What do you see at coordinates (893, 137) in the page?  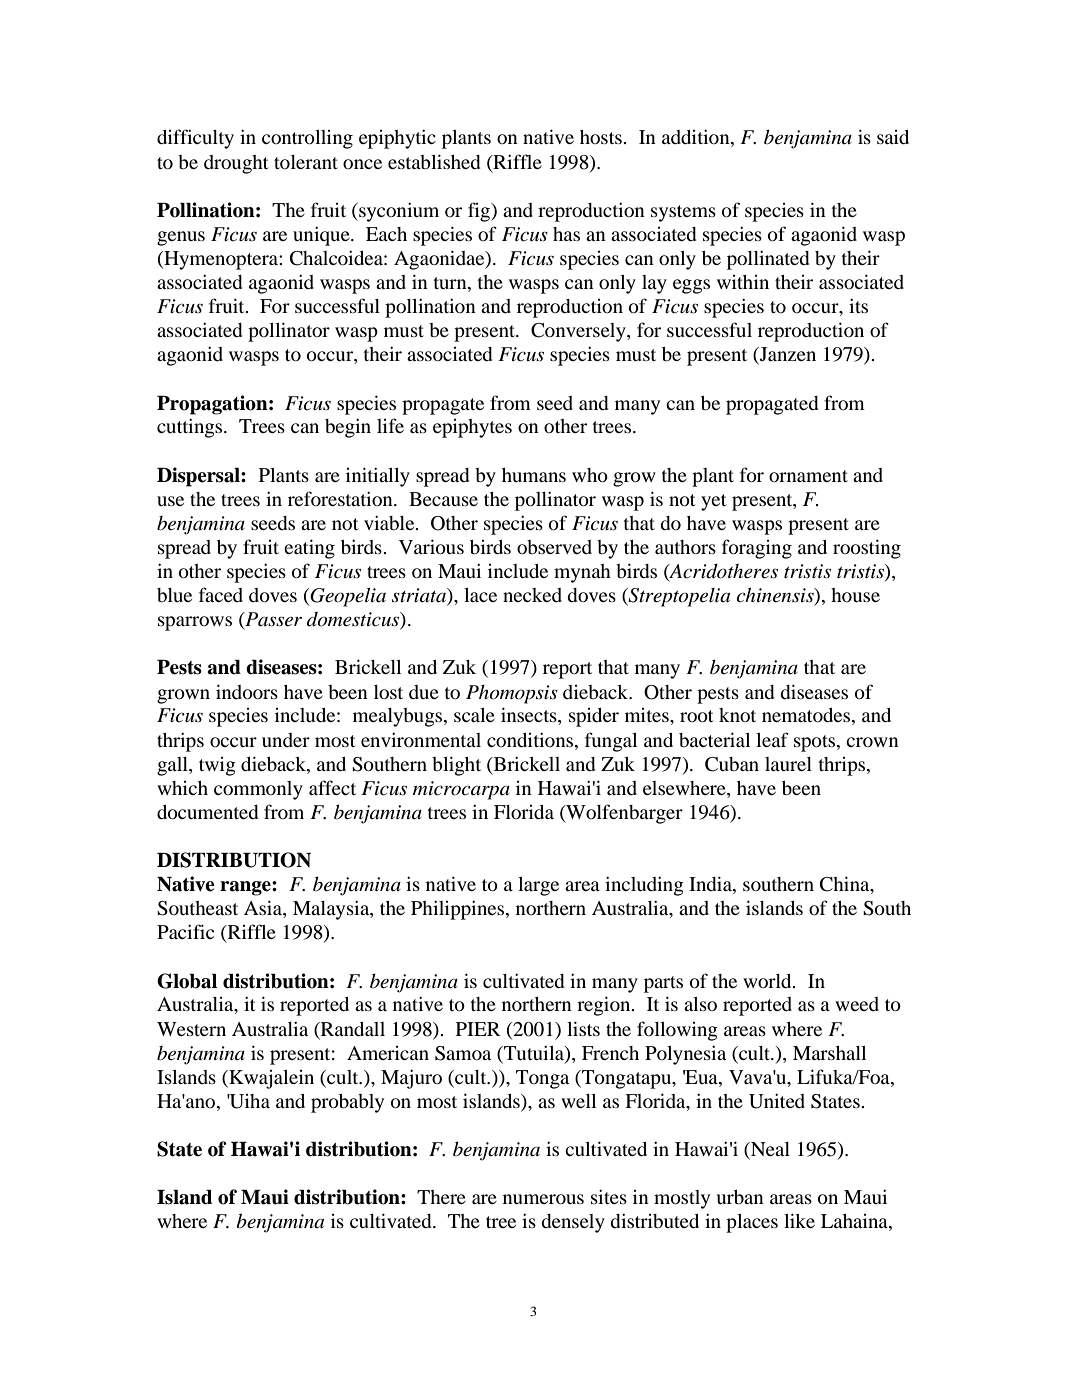 I see `said` at bounding box center [893, 137].
